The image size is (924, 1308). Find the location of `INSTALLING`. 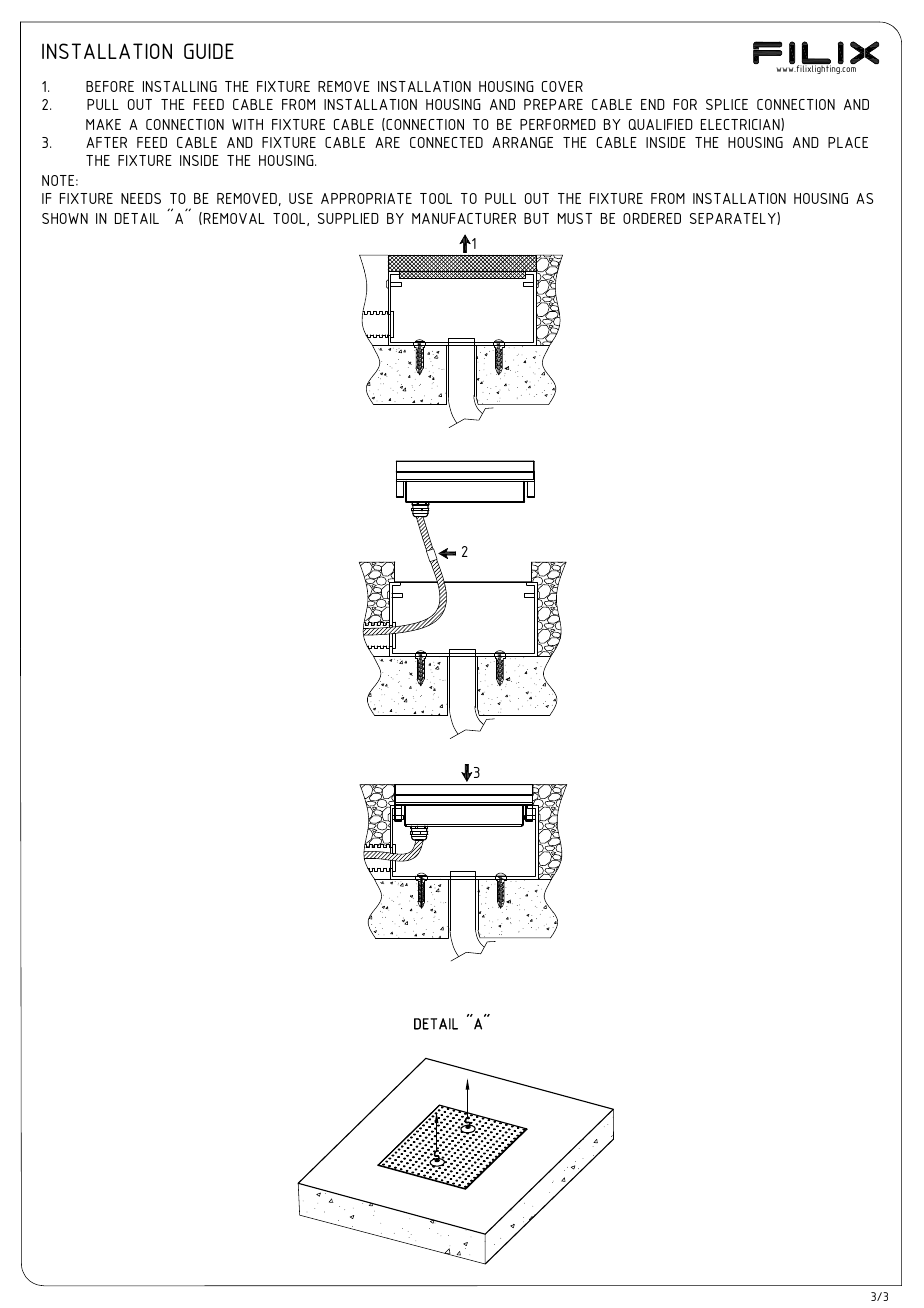

INSTALLING is located at coordinates (180, 86).
